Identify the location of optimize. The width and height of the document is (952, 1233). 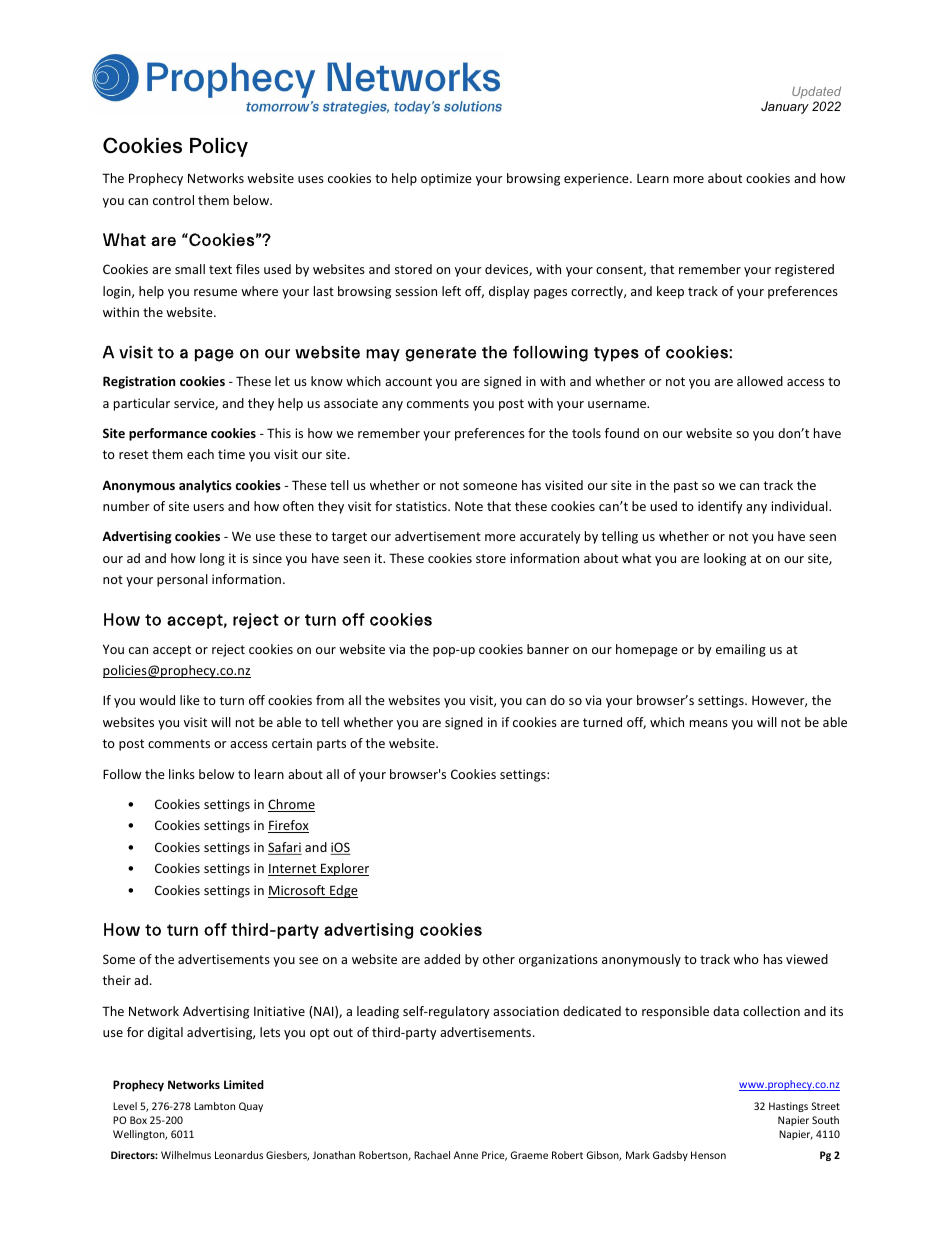
(446, 179).
